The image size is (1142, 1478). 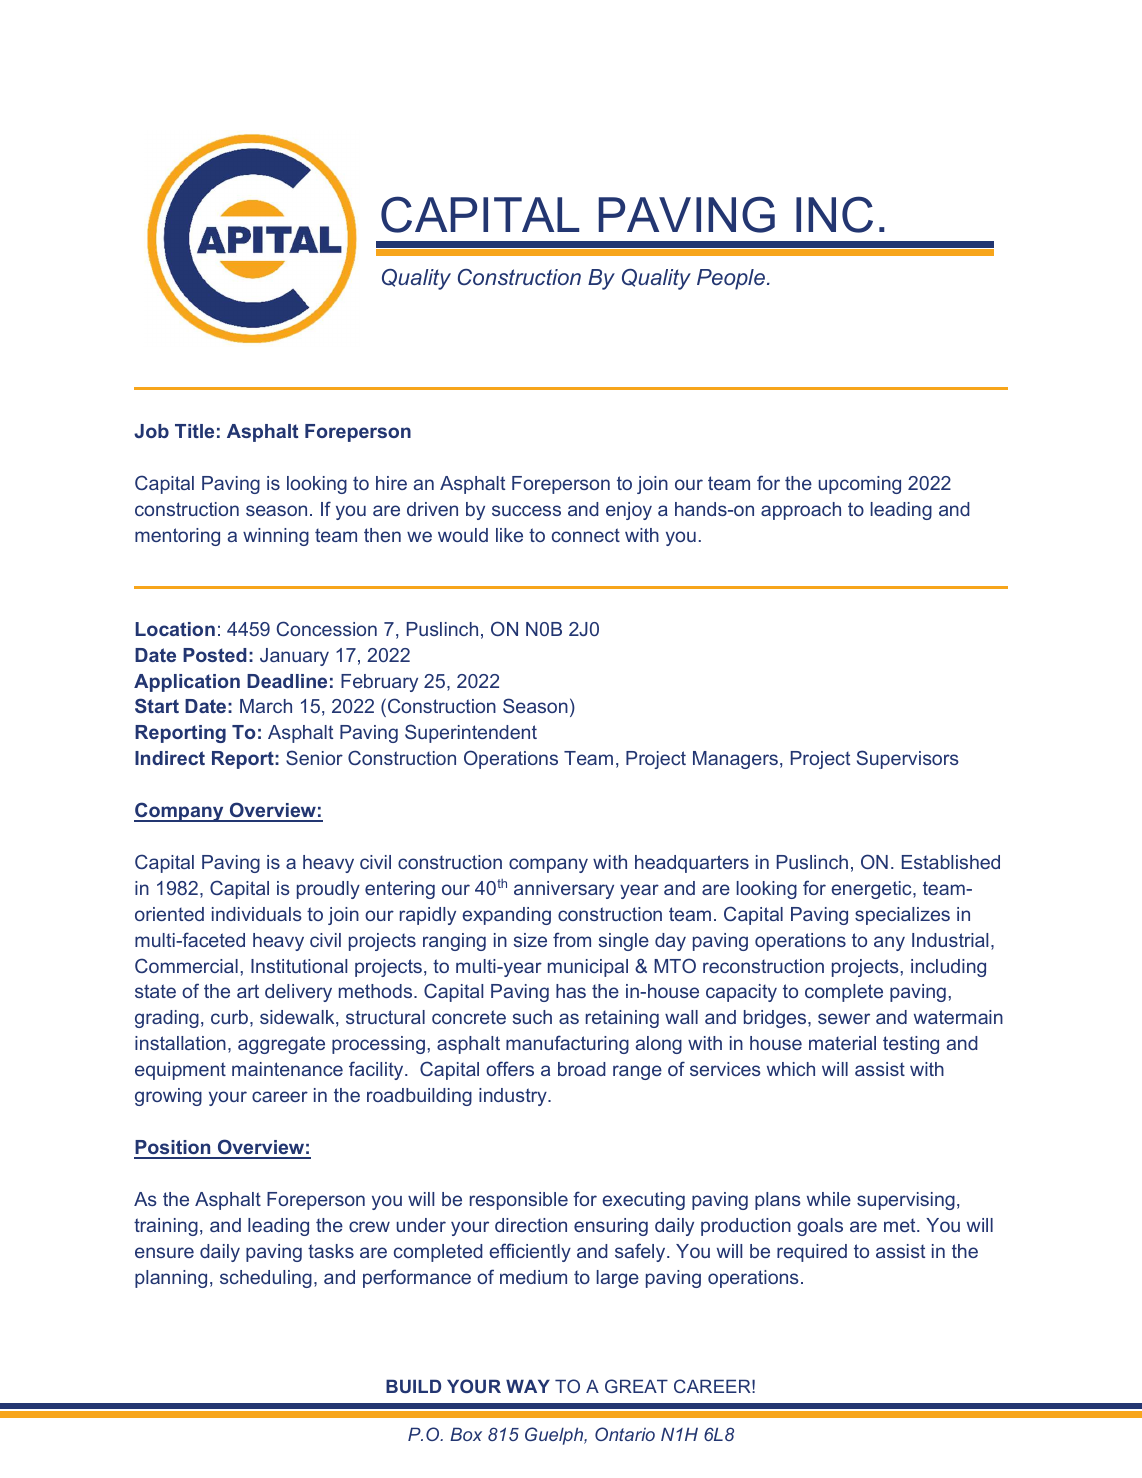 What do you see at coordinates (567, 1044) in the screenshot?
I see `manufacturing` at bounding box center [567, 1044].
